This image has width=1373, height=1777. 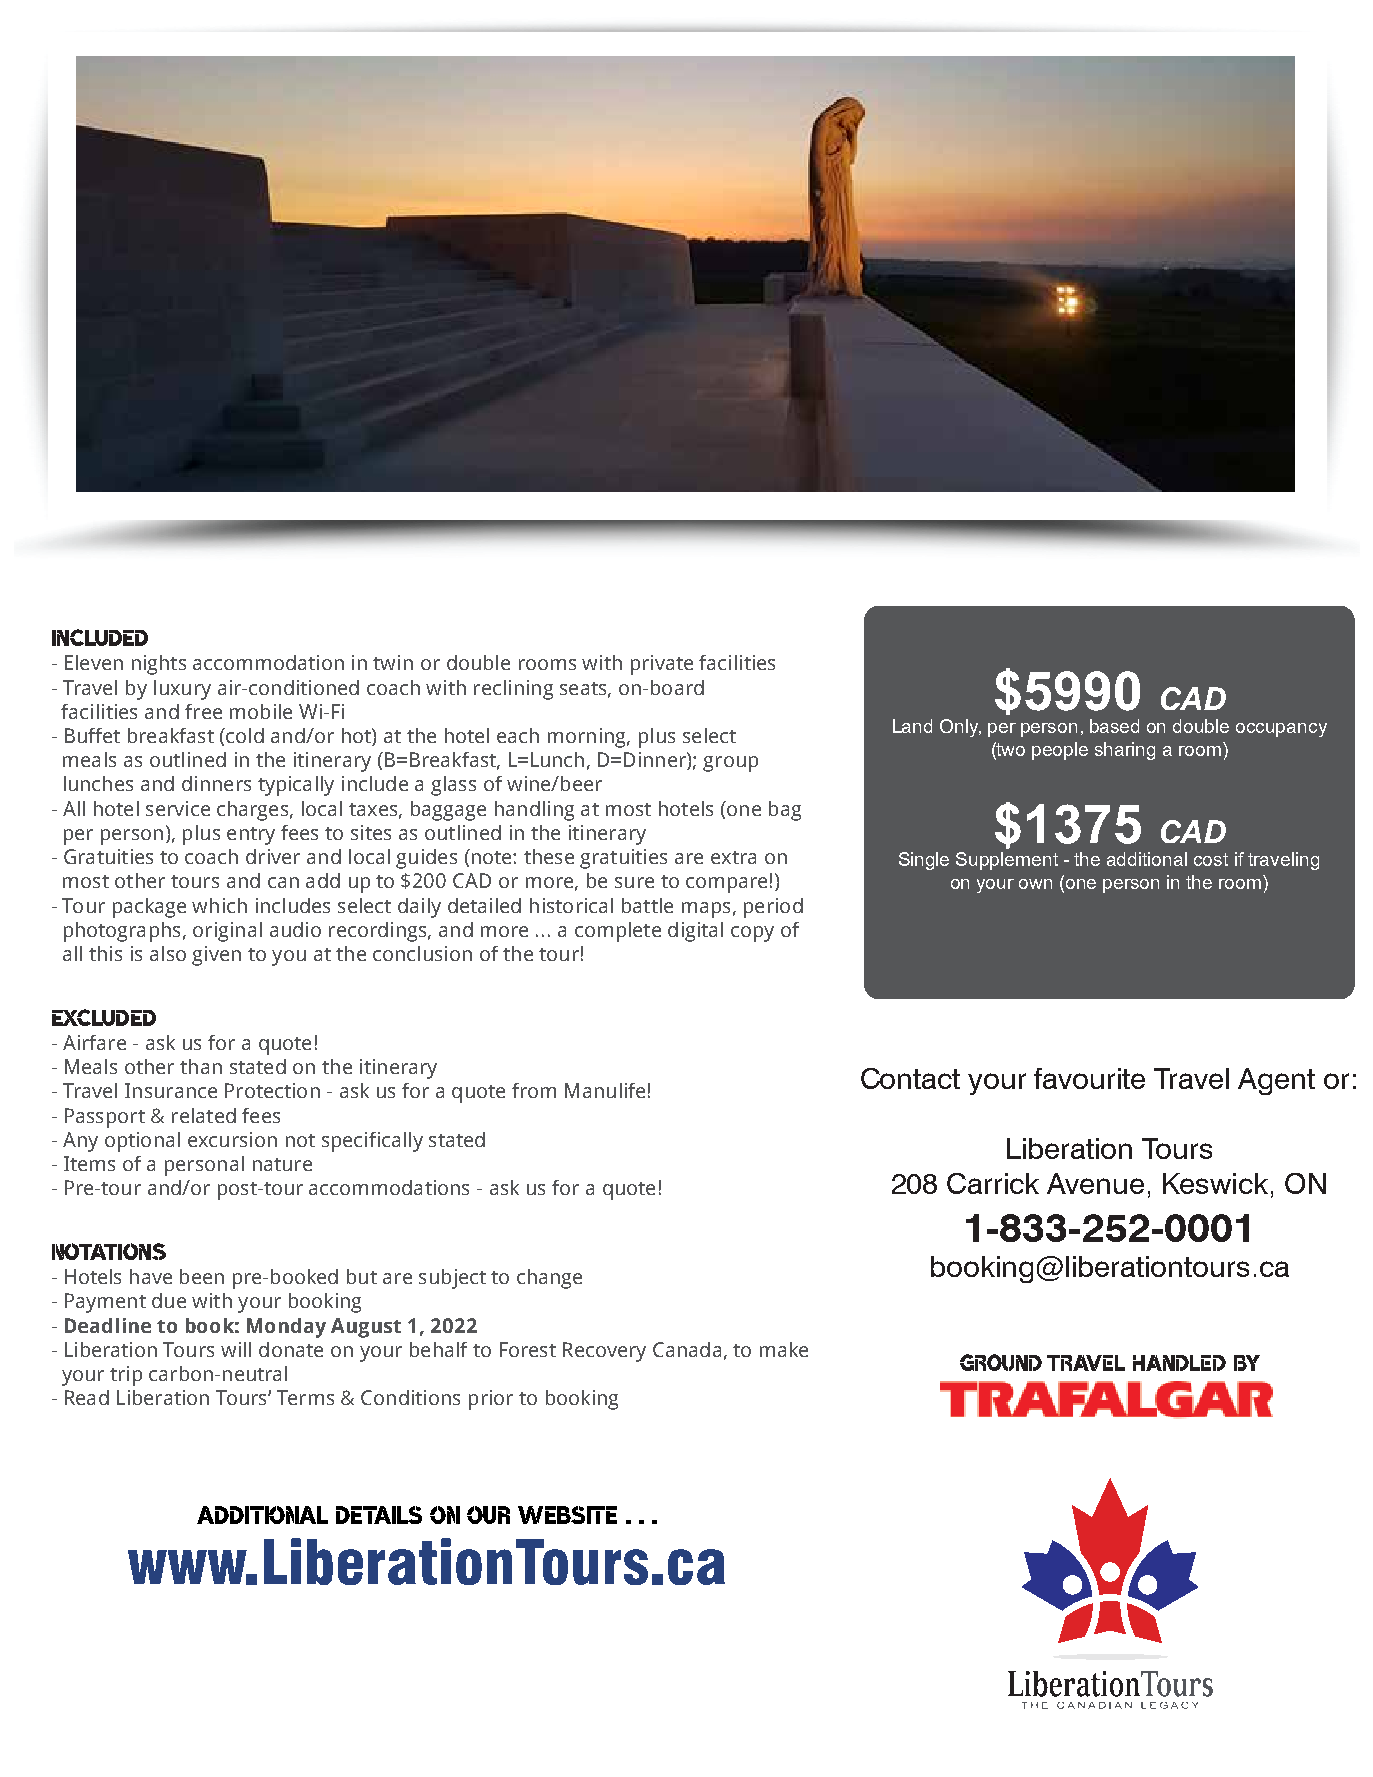 I want to click on favourite, so click(x=1089, y=1078).
